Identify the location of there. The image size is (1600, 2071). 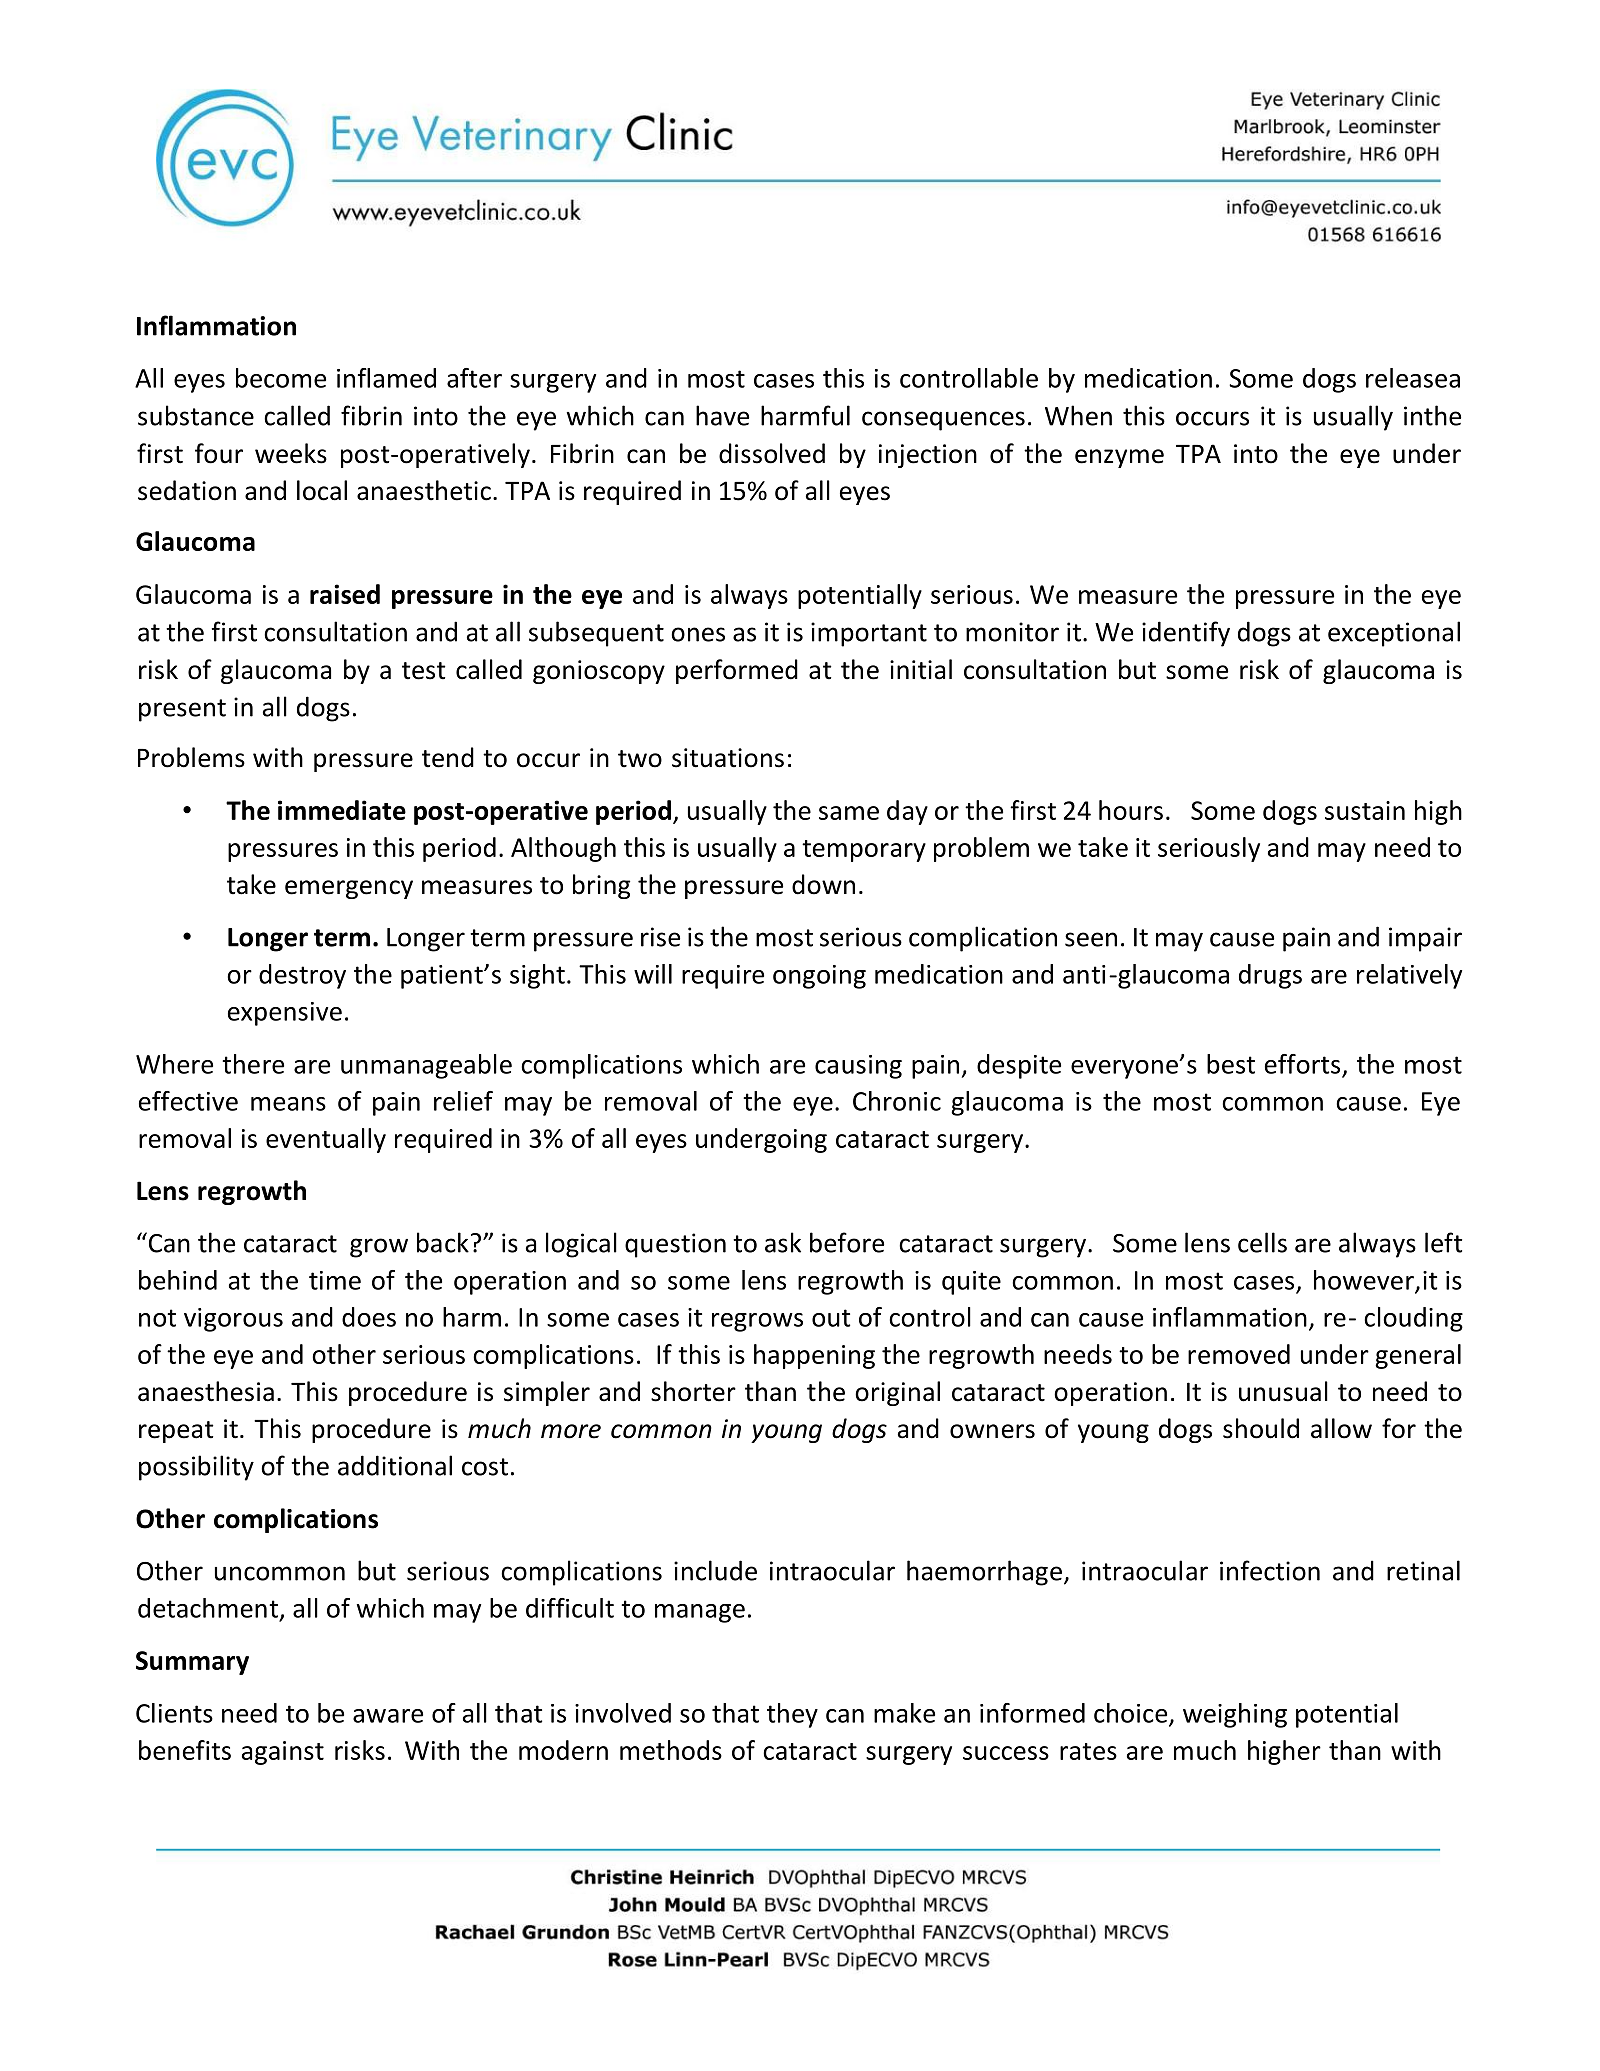
(253, 1064).
